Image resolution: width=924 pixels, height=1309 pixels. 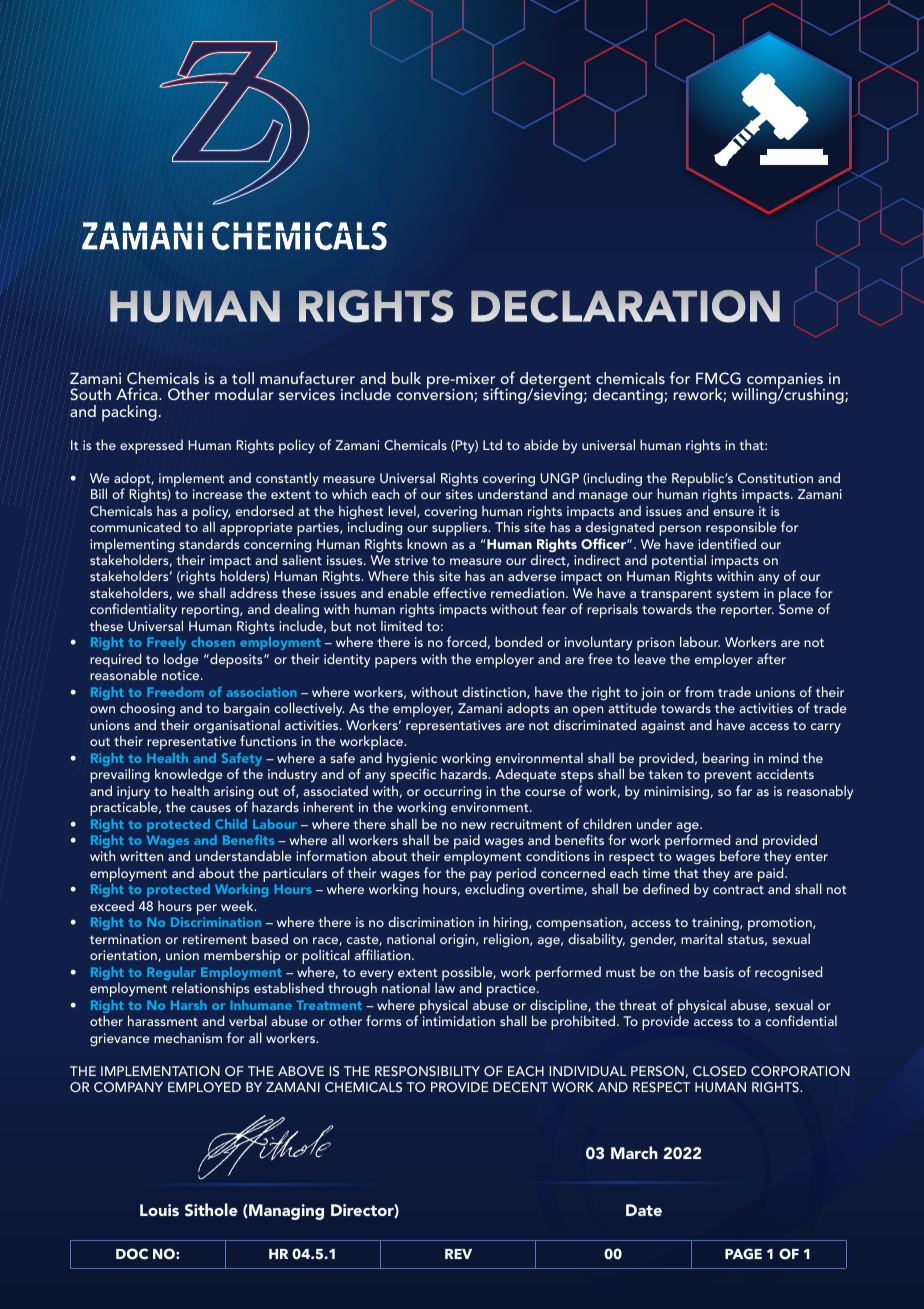 What do you see at coordinates (243, 378) in the document?
I see `toll` at bounding box center [243, 378].
